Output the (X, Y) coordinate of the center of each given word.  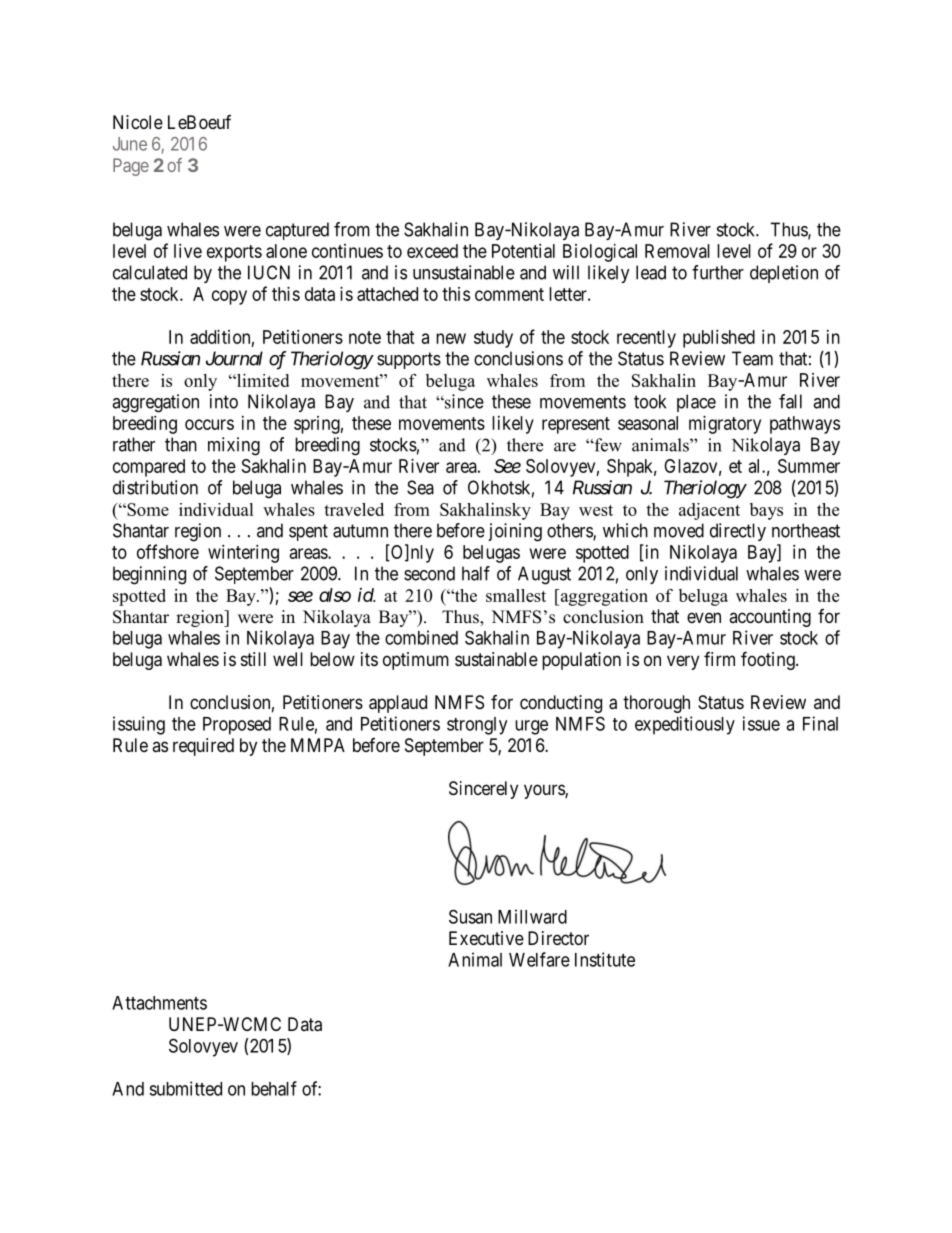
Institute (605, 959)
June (130, 144)
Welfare (539, 959)
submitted (185, 1088)
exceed (432, 251)
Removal (677, 251)
